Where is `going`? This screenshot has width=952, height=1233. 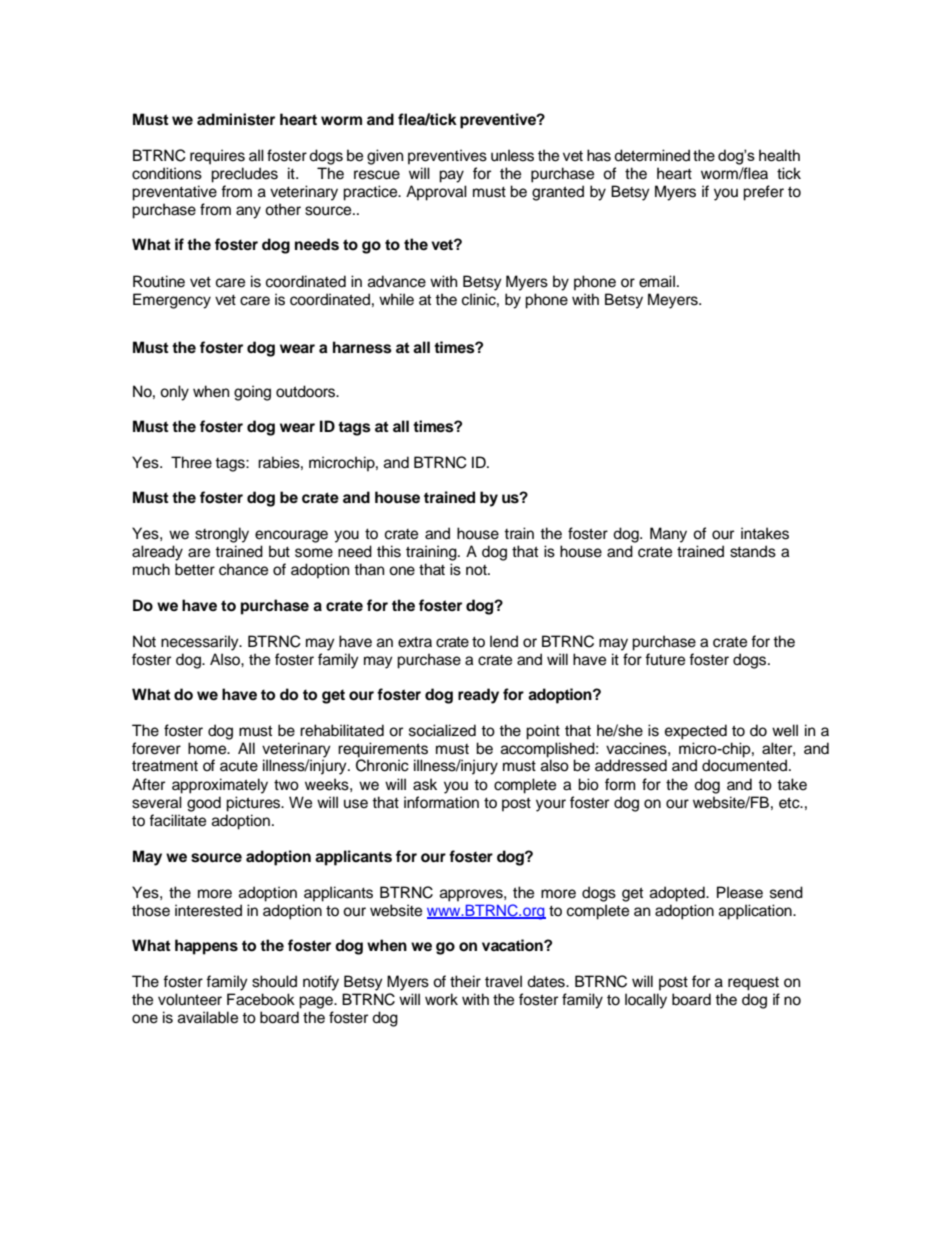
going is located at coordinates (252, 393).
